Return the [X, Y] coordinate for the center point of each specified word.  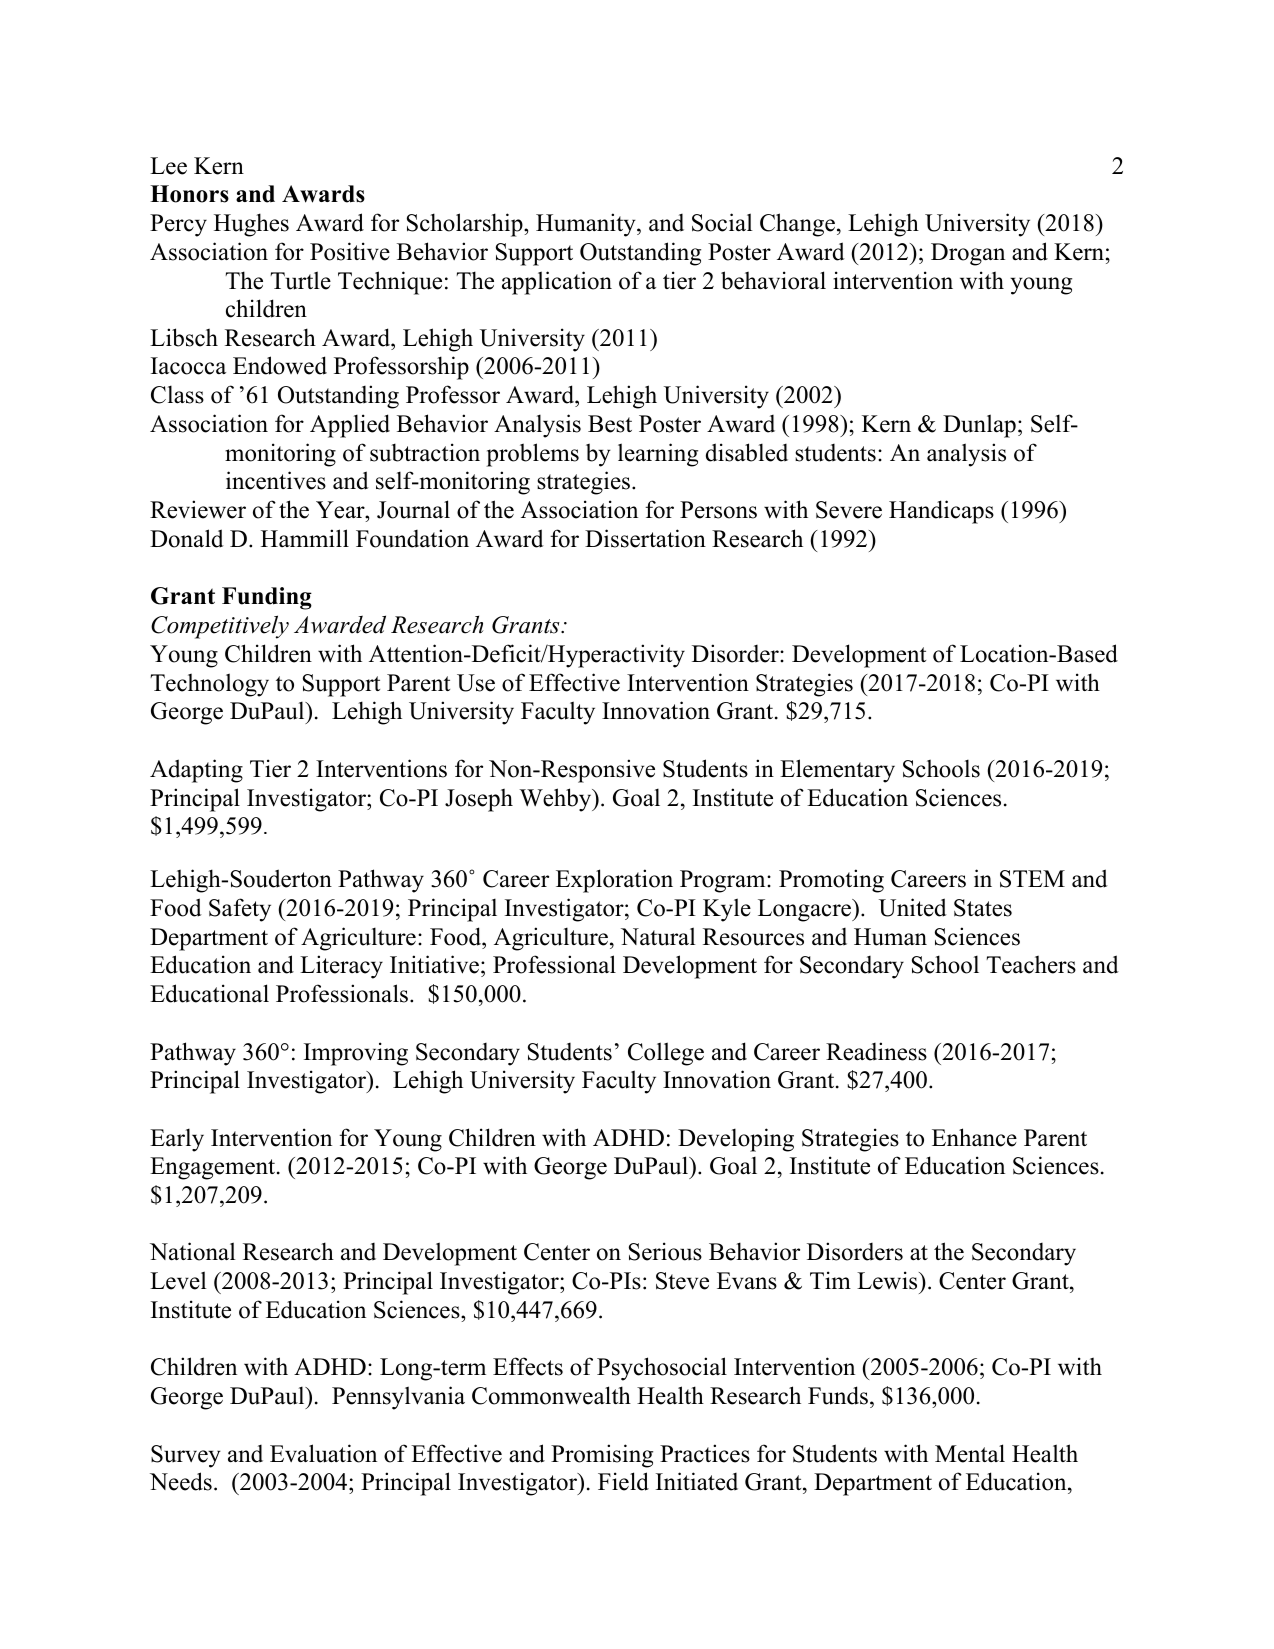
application [557, 283]
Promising [602, 1456]
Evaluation [323, 1453]
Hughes [251, 225]
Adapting [196, 771]
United [913, 907]
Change [797, 225]
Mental [970, 1453]
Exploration [614, 881]
